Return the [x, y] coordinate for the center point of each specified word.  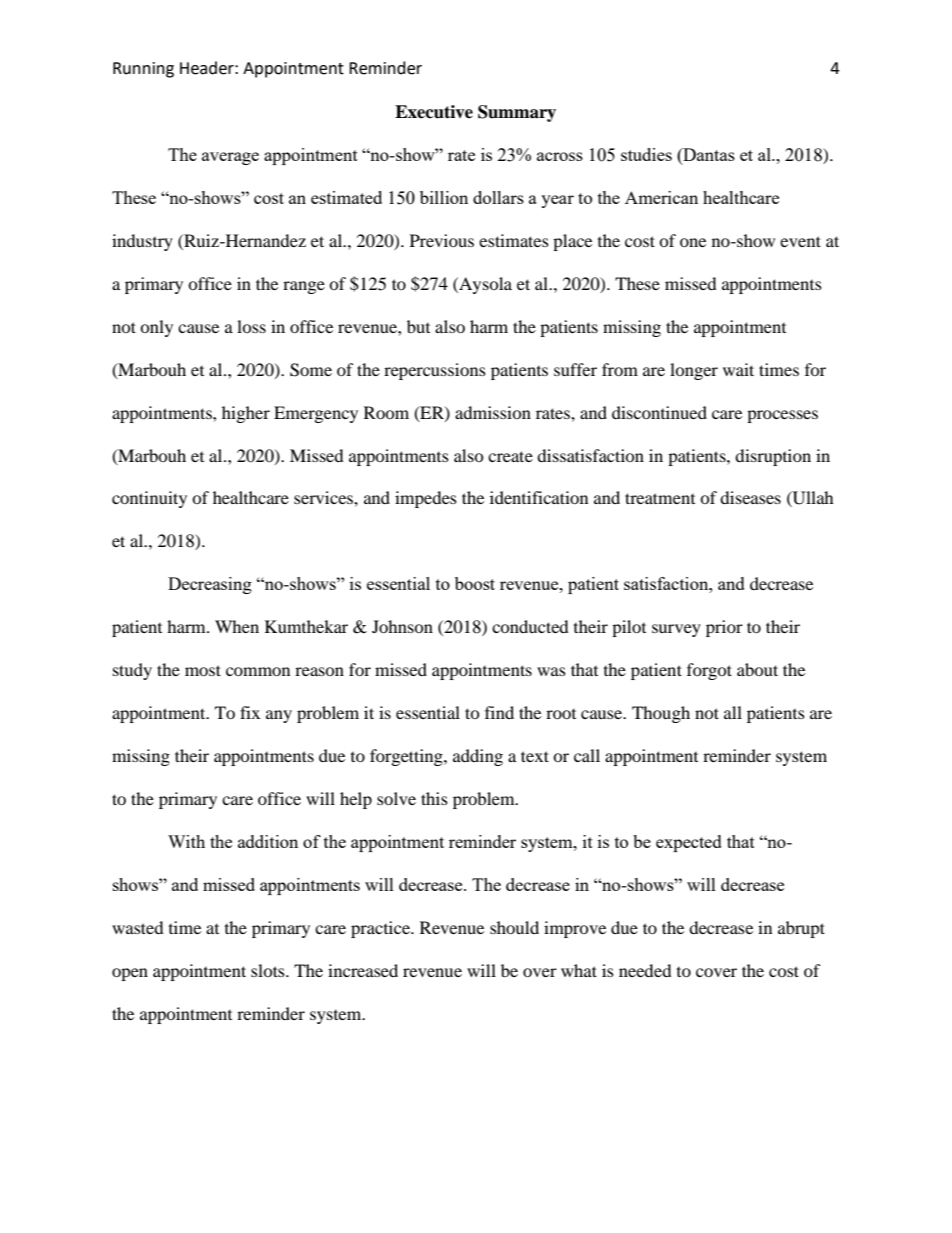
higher [246, 414]
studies [646, 154]
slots [269, 970]
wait [738, 369]
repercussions [435, 371]
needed [645, 970]
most [203, 670]
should [514, 927]
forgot [709, 671]
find [499, 712]
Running [143, 70]
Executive [434, 112]
